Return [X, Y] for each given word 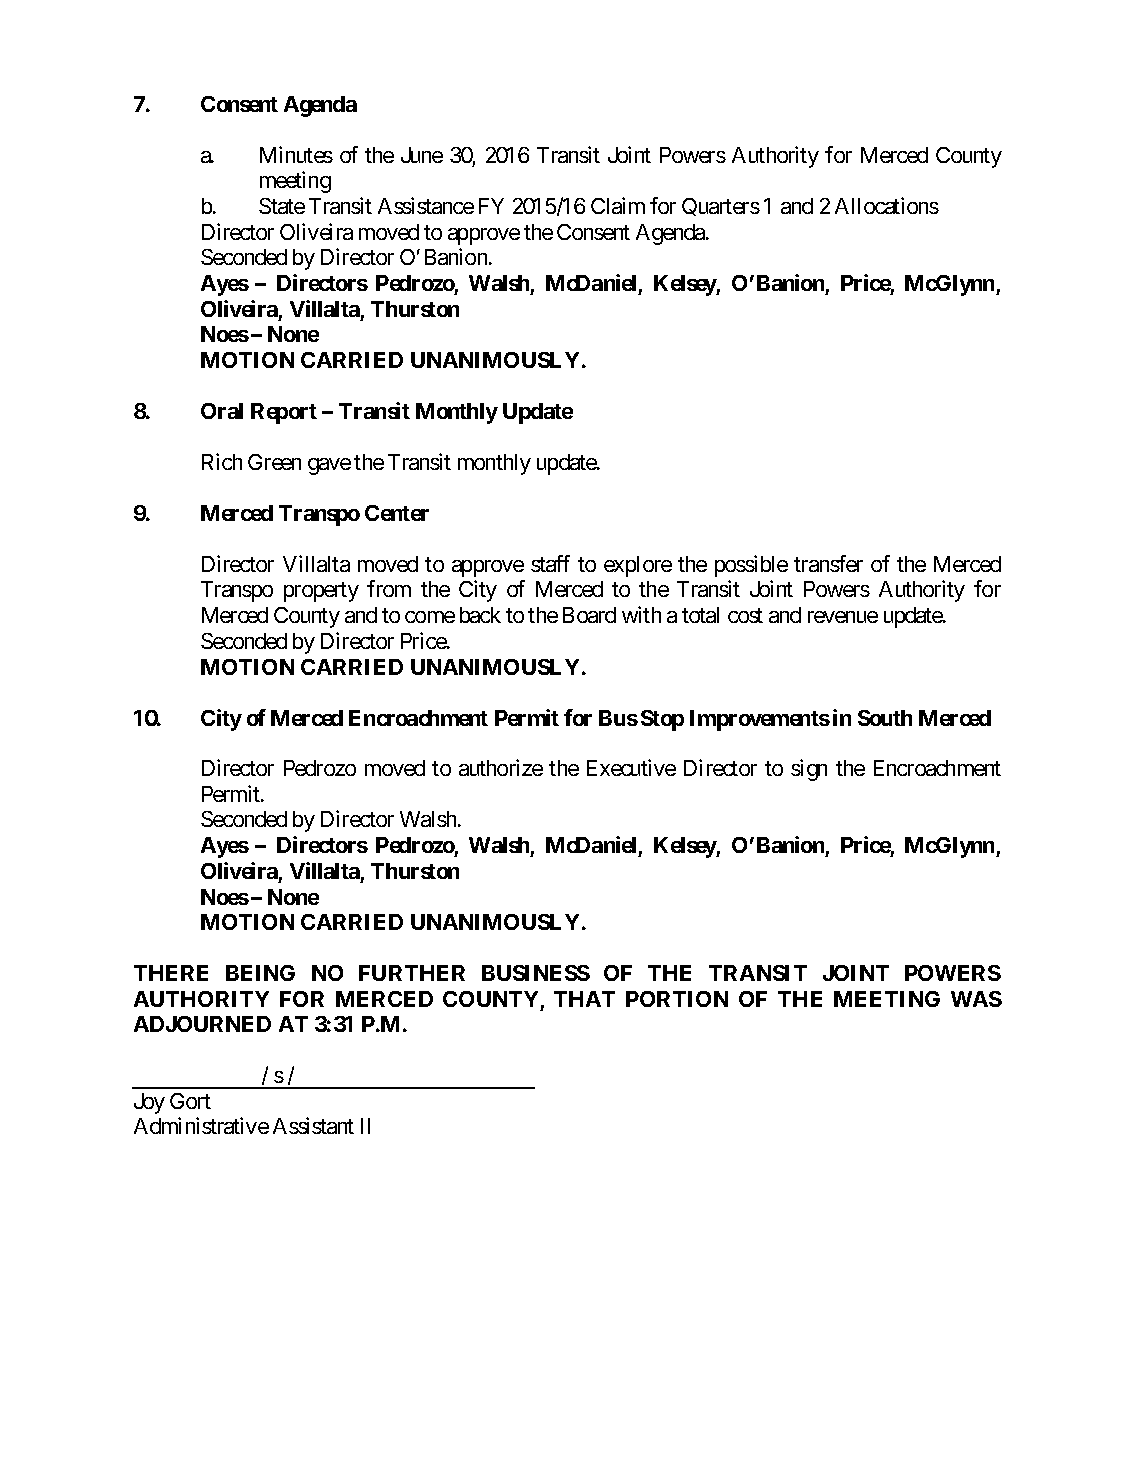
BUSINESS [536, 973]
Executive [631, 767]
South [885, 718]
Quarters [721, 207]
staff [550, 563]
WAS [976, 999]
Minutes [296, 154]
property [321, 592]
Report [284, 413]
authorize [501, 767]
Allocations [887, 205]
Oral [222, 411]
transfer [828, 563]
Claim [618, 205]
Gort [190, 1101]
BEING [260, 973]
